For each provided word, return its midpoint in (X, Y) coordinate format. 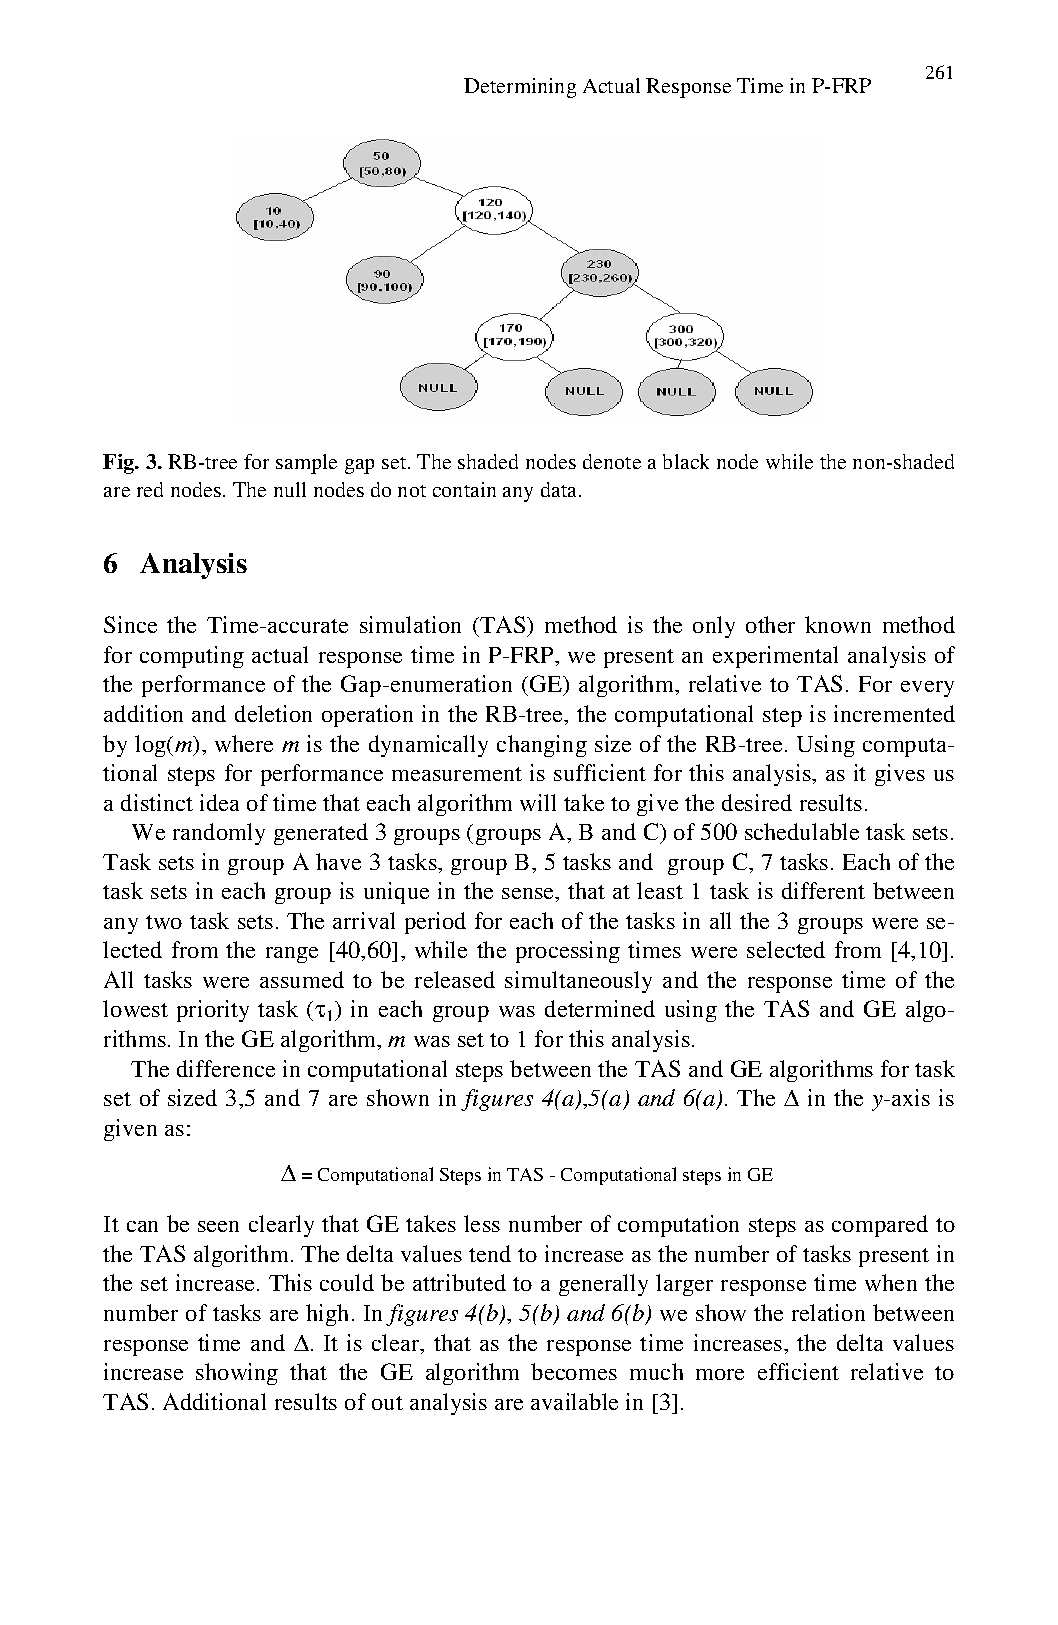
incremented (894, 713)
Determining (520, 88)
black (686, 461)
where (244, 743)
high (327, 1315)
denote (612, 461)
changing (542, 746)
